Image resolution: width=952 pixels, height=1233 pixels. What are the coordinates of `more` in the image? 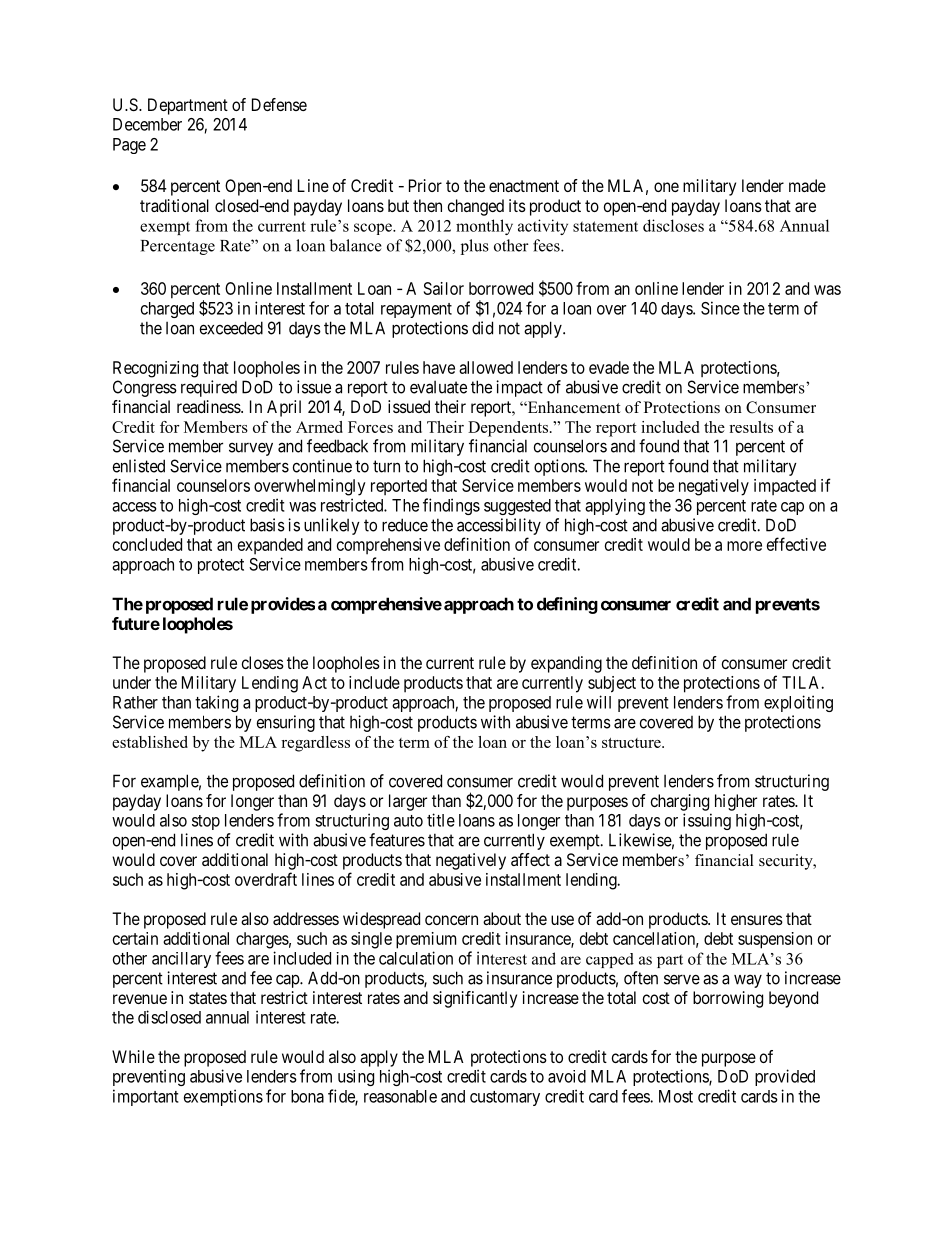 It's located at (744, 546).
